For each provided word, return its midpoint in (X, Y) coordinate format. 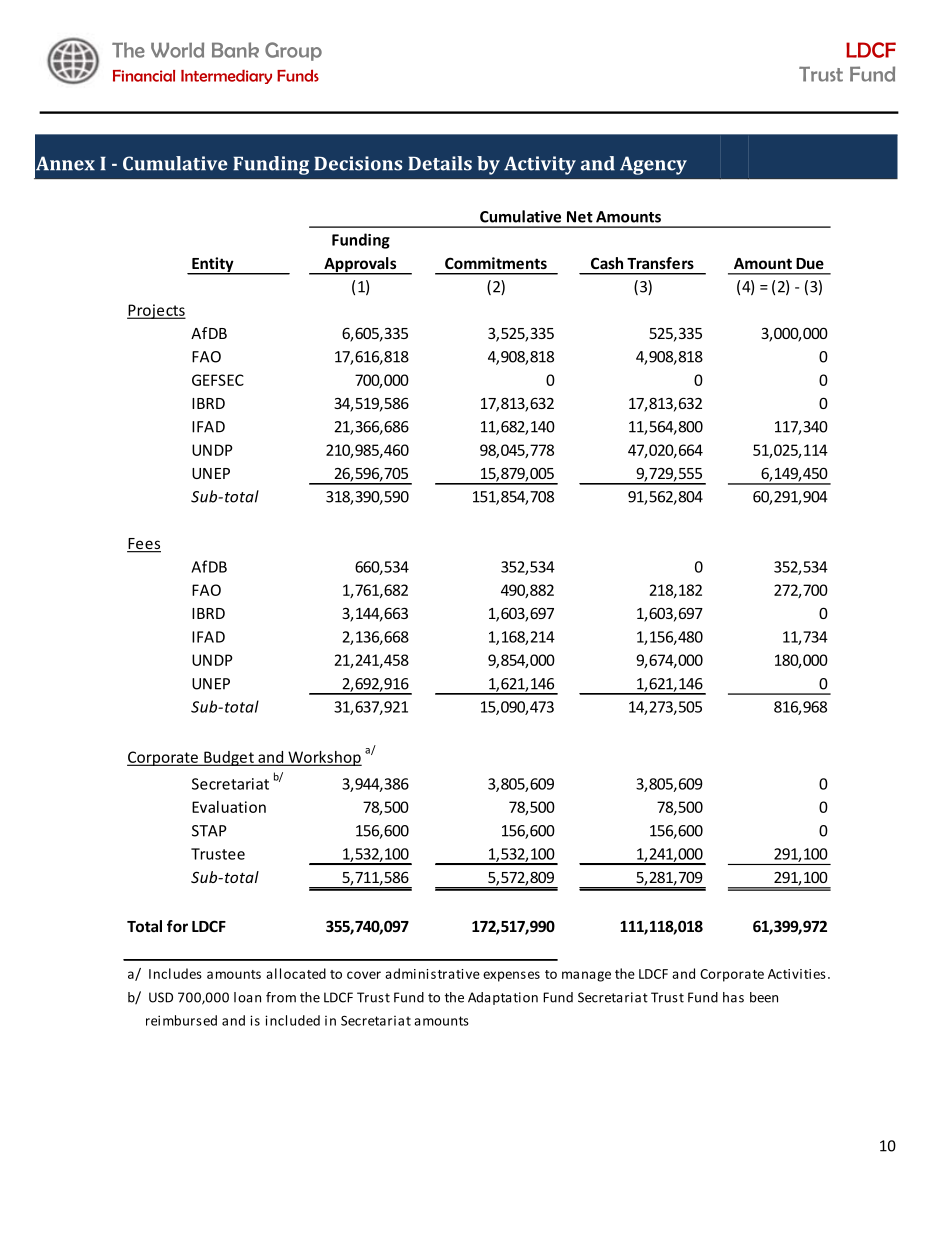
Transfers (660, 263)
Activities (797, 974)
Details (440, 163)
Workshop (324, 758)
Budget (229, 758)
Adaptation (503, 998)
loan (247, 997)
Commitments (496, 263)
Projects (156, 311)
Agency (653, 165)
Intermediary (226, 77)
